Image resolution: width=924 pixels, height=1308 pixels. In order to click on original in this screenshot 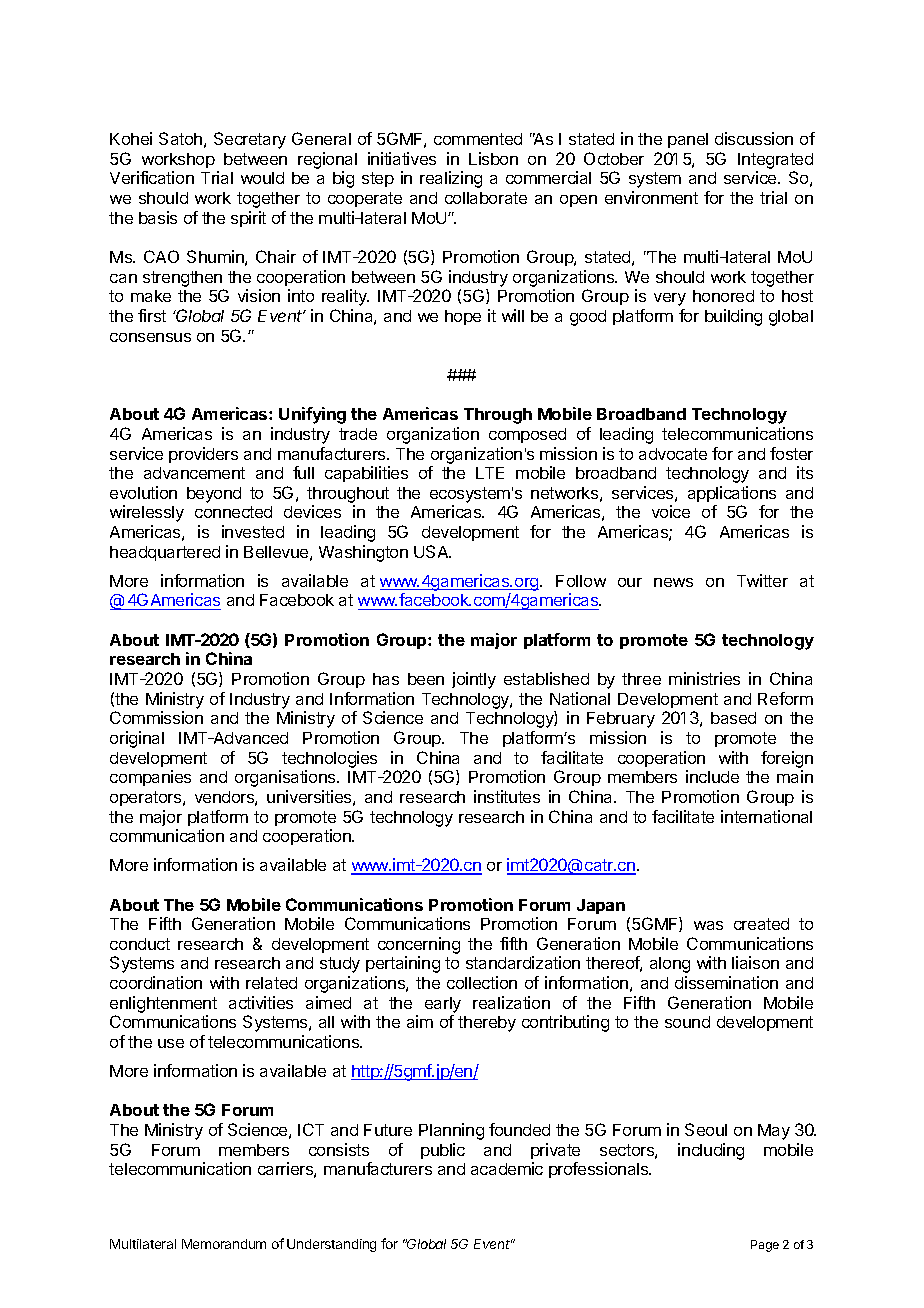, I will do `click(137, 739)`.
